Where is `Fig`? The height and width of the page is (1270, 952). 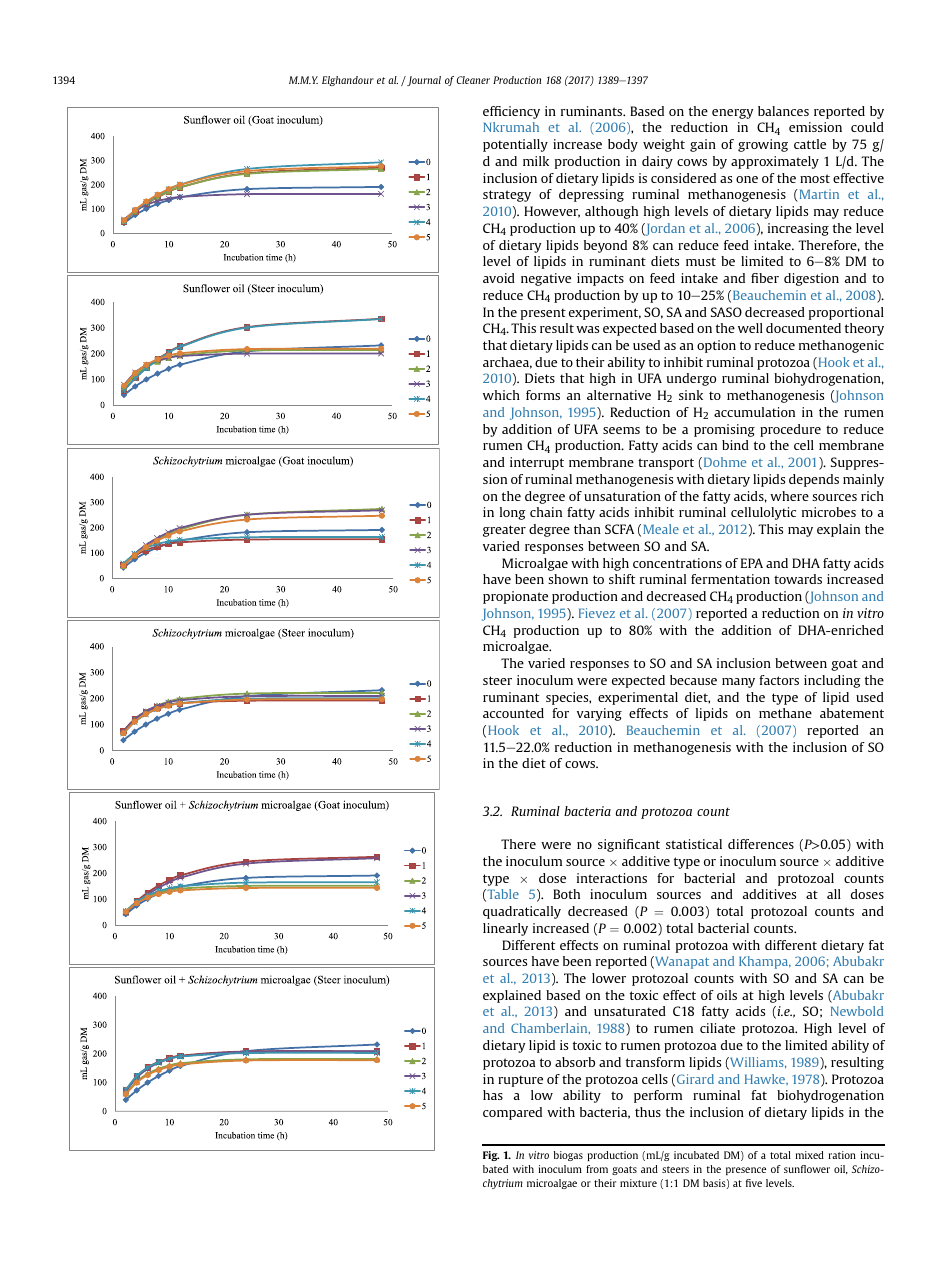
Fig is located at coordinates (491, 1156).
